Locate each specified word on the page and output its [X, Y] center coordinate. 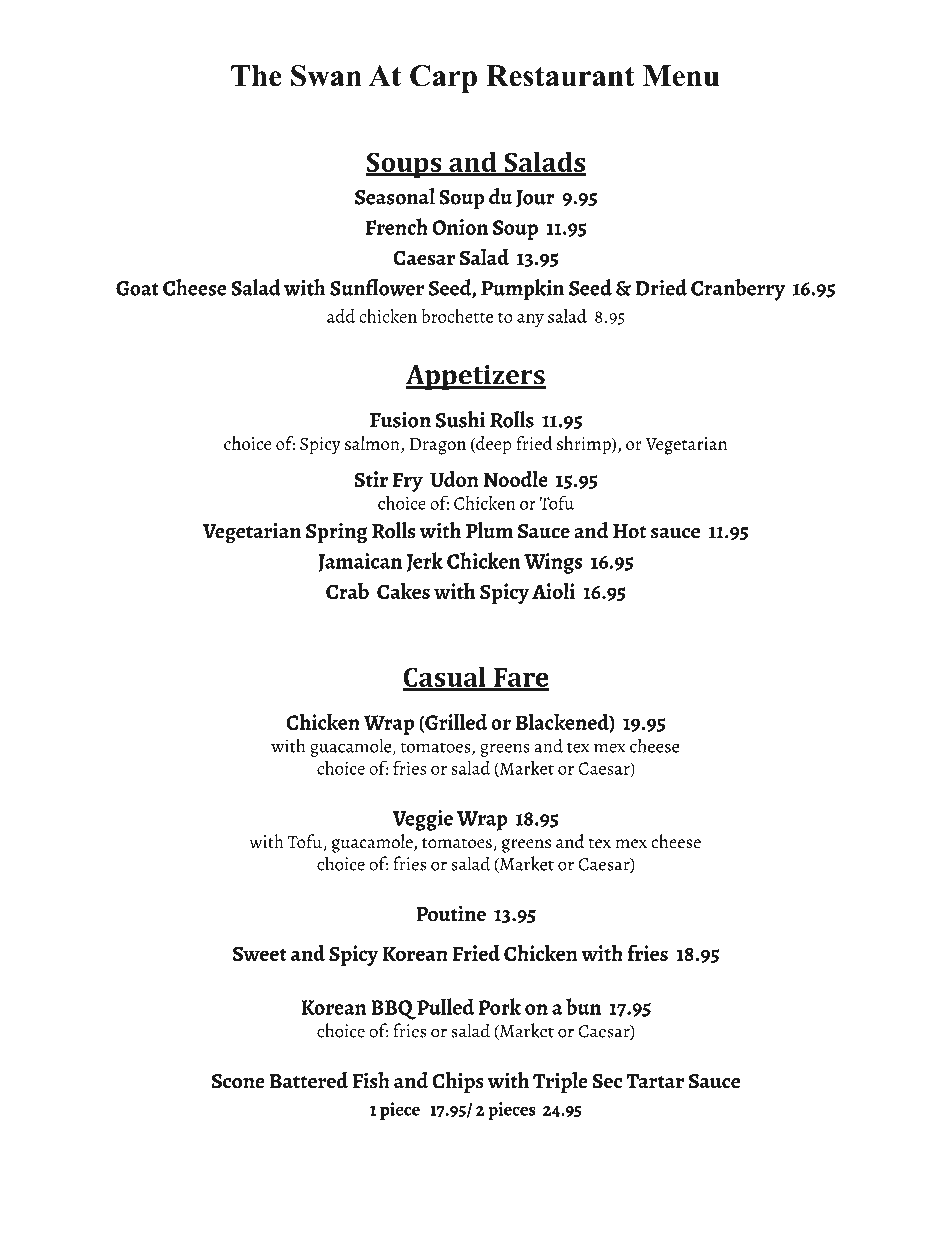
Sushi [460, 419]
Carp [443, 79]
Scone [238, 1081]
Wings [553, 563]
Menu [681, 76]
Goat [137, 288]
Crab [347, 591]
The [256, 76]
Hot [629, 531]
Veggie [422, 820]
